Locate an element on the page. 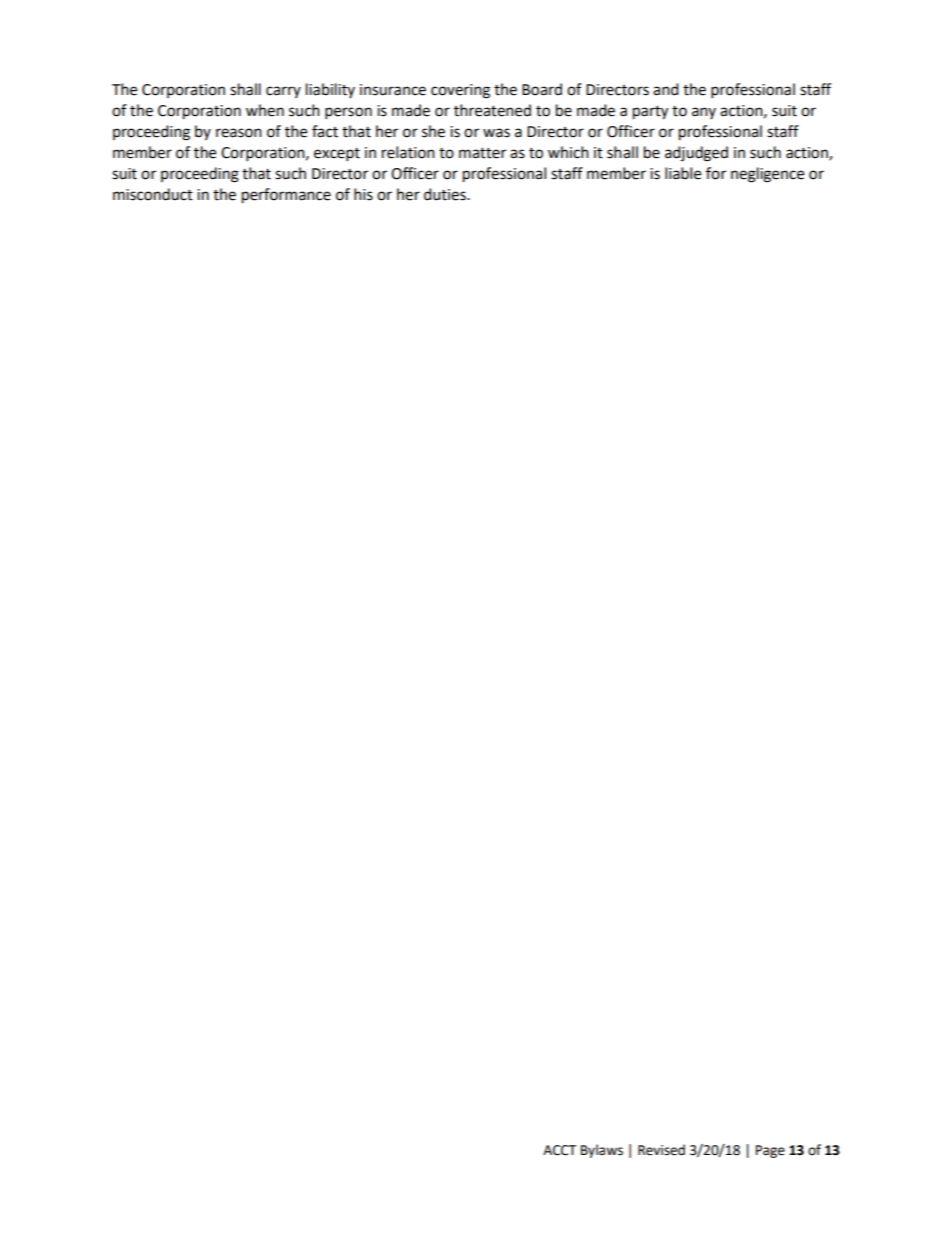 The image size is (952, 1233). liable is located at coordinates (683, 173).
